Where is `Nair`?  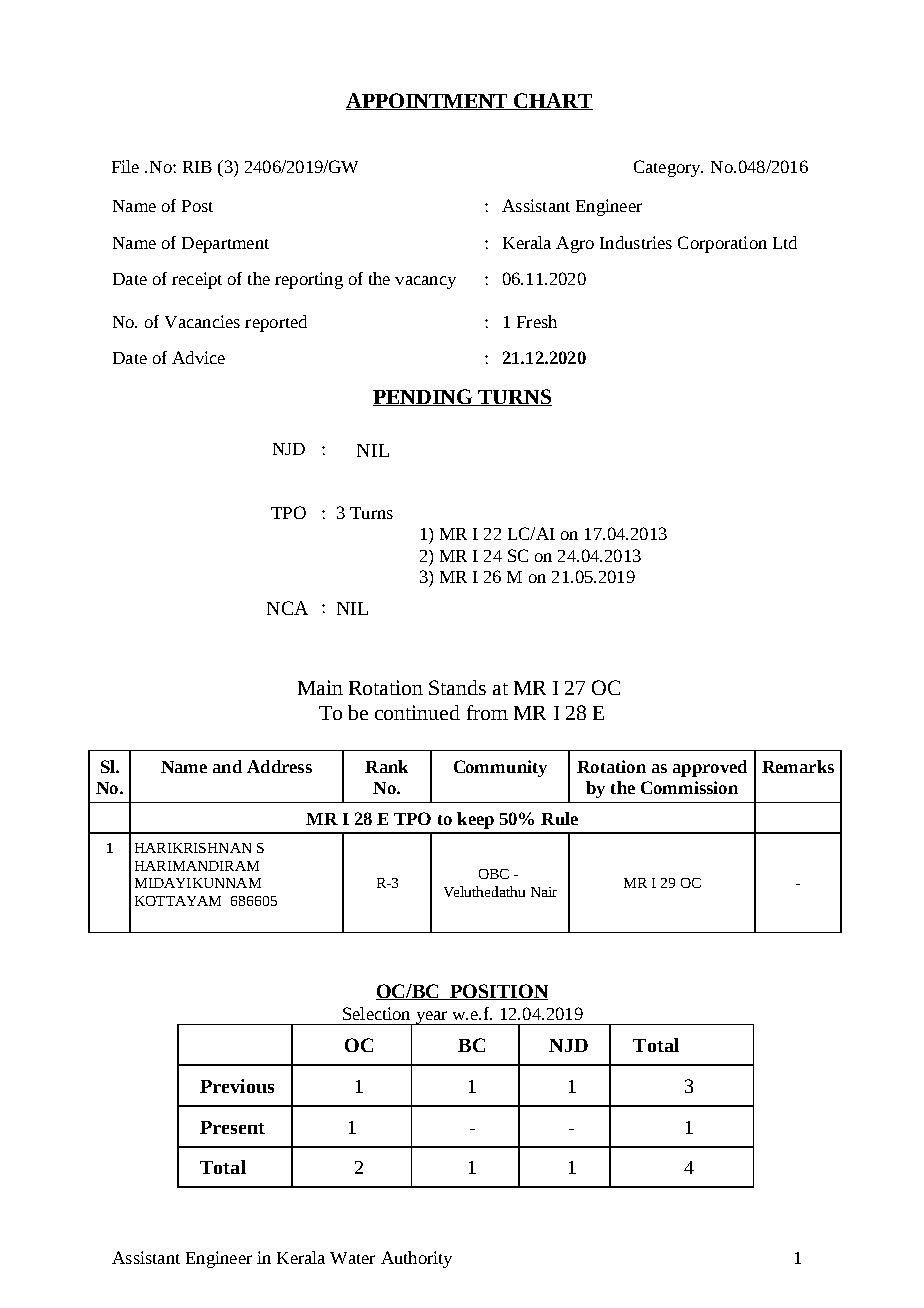
Nair is located at coordinates (544, 892).
